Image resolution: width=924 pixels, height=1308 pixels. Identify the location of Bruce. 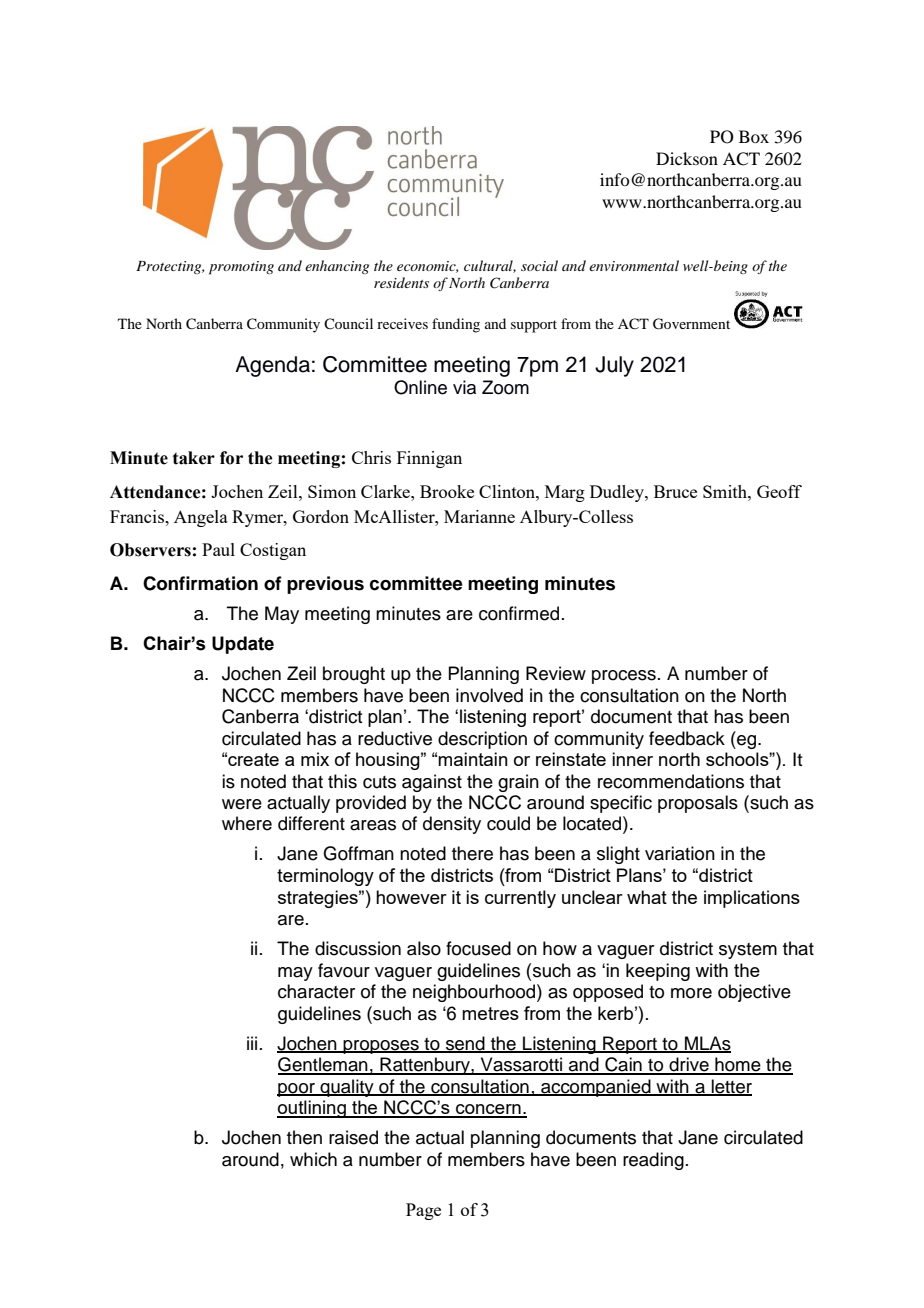
(675, 491).
